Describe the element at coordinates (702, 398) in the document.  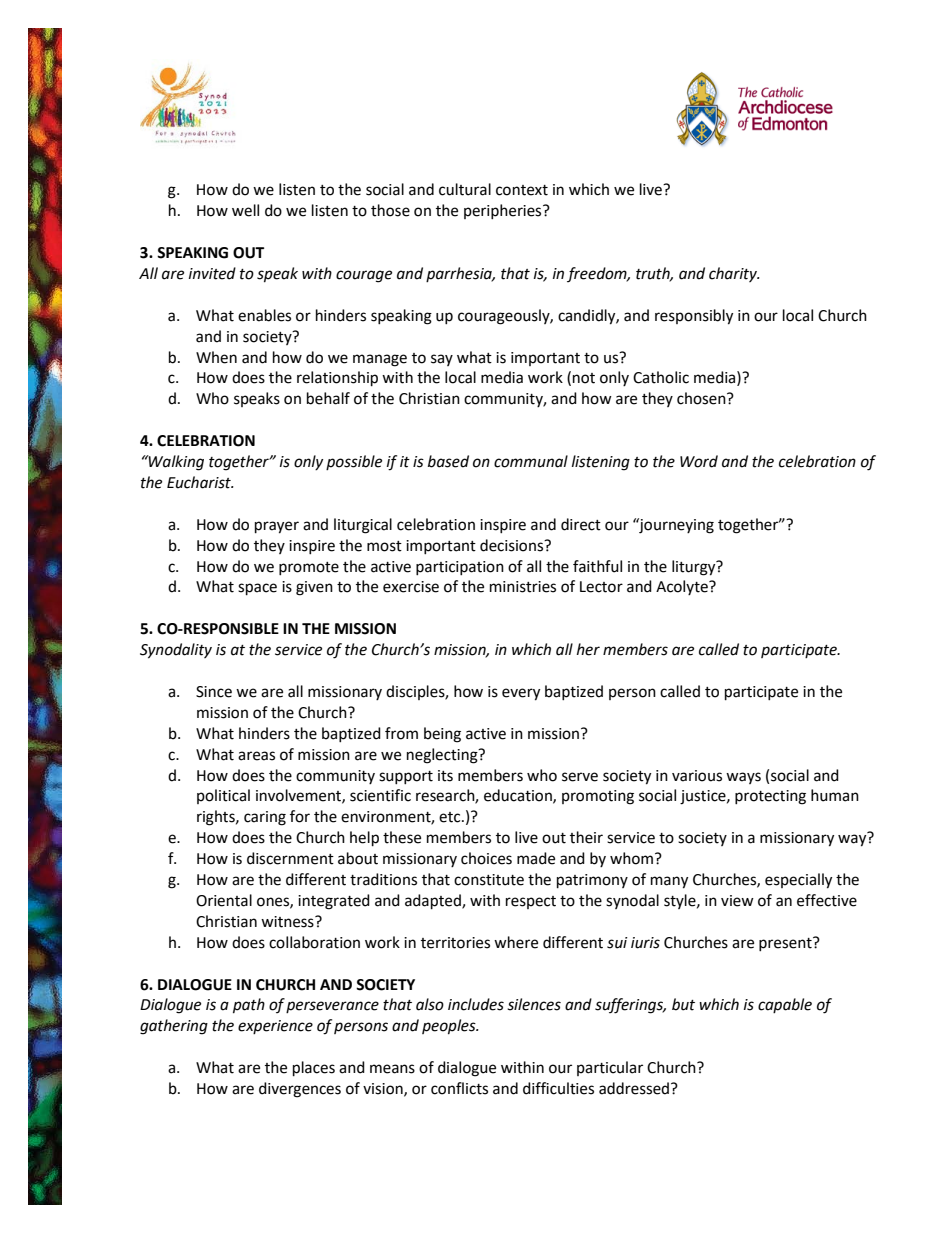
I see `chosen` at that location.
